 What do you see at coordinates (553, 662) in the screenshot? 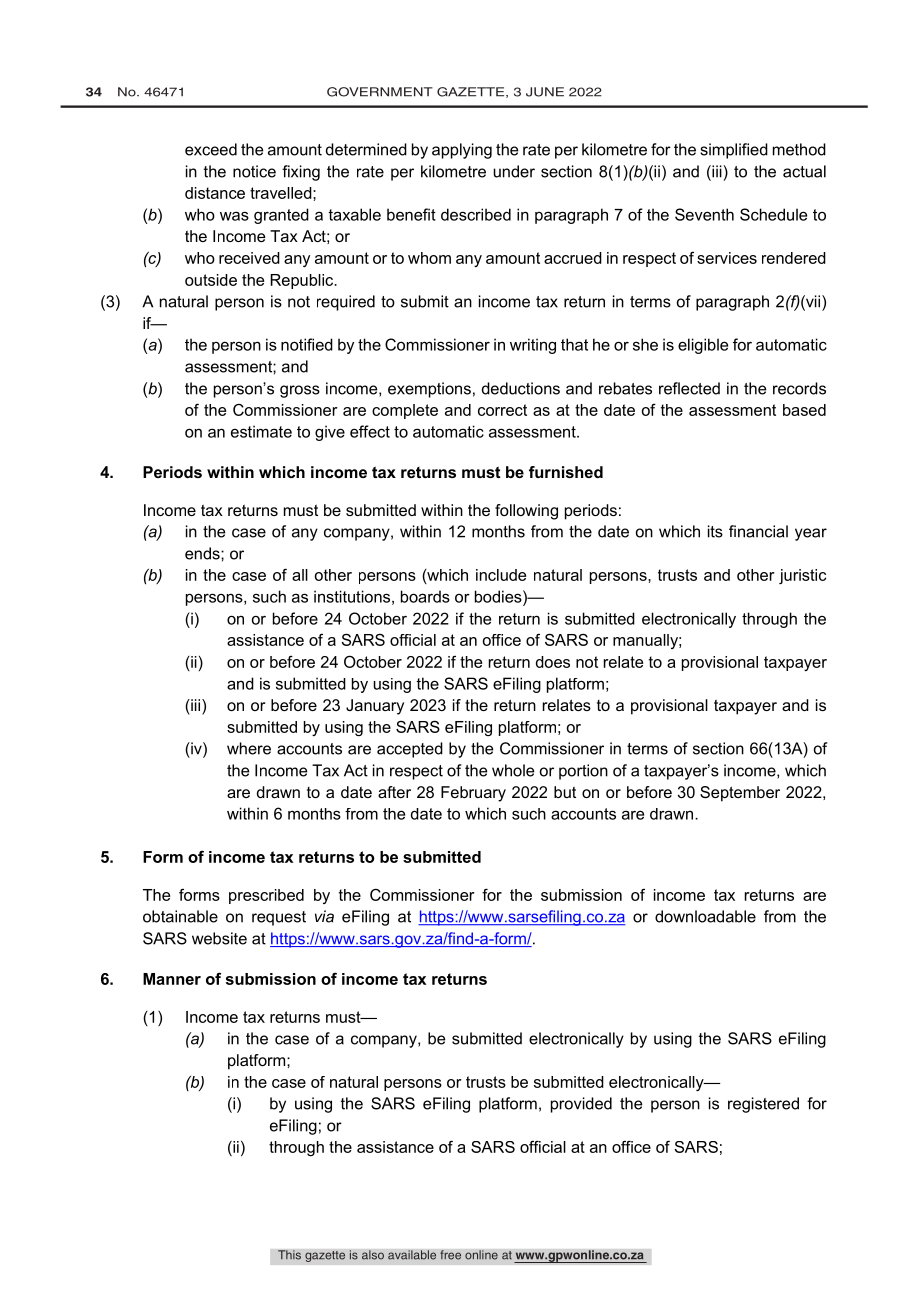
I see `does` at bounding box center [553, 662].
